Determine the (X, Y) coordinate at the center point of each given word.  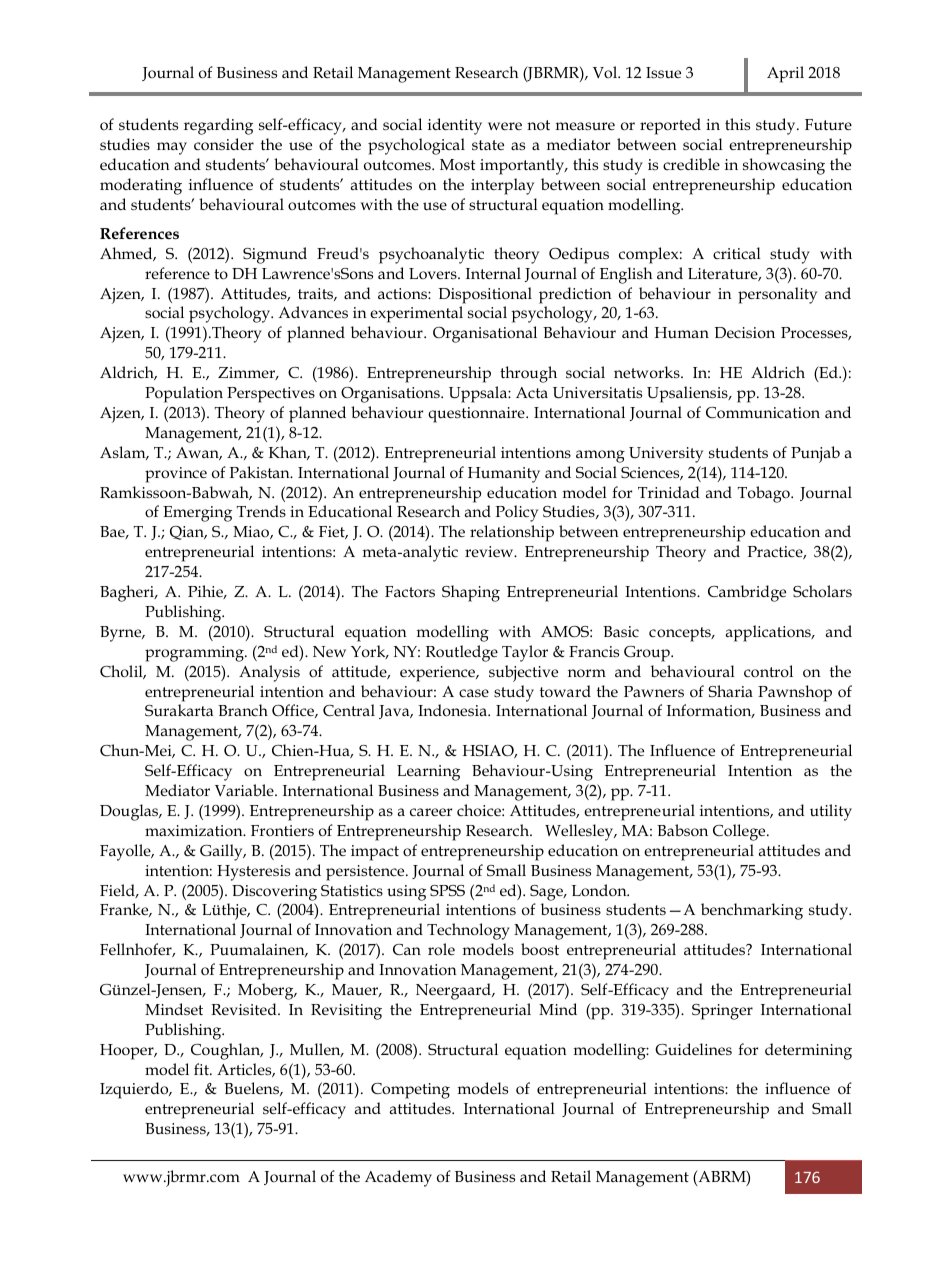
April (785, 74)
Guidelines (693, 1049)
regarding (218, 126)
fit (202, 1069)
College (740, 832)
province (176, 475)
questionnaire (477, 415)
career (431, 812)
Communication (763, 413)
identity (455, 126)
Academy (398, 1178)
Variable (245, 790)
